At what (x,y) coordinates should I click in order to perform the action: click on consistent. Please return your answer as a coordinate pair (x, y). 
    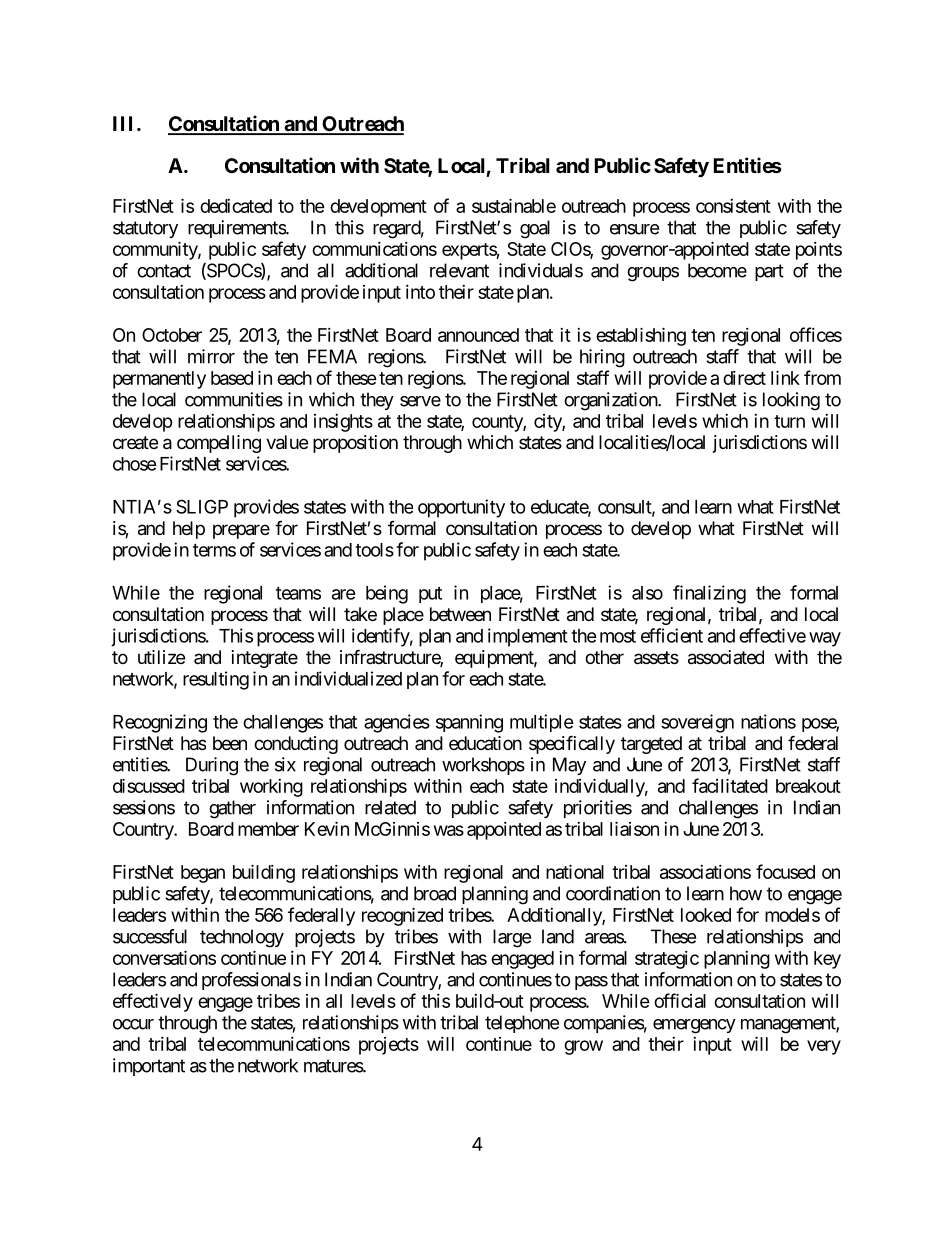
    Looking at the image, I should click on (733, 206).
